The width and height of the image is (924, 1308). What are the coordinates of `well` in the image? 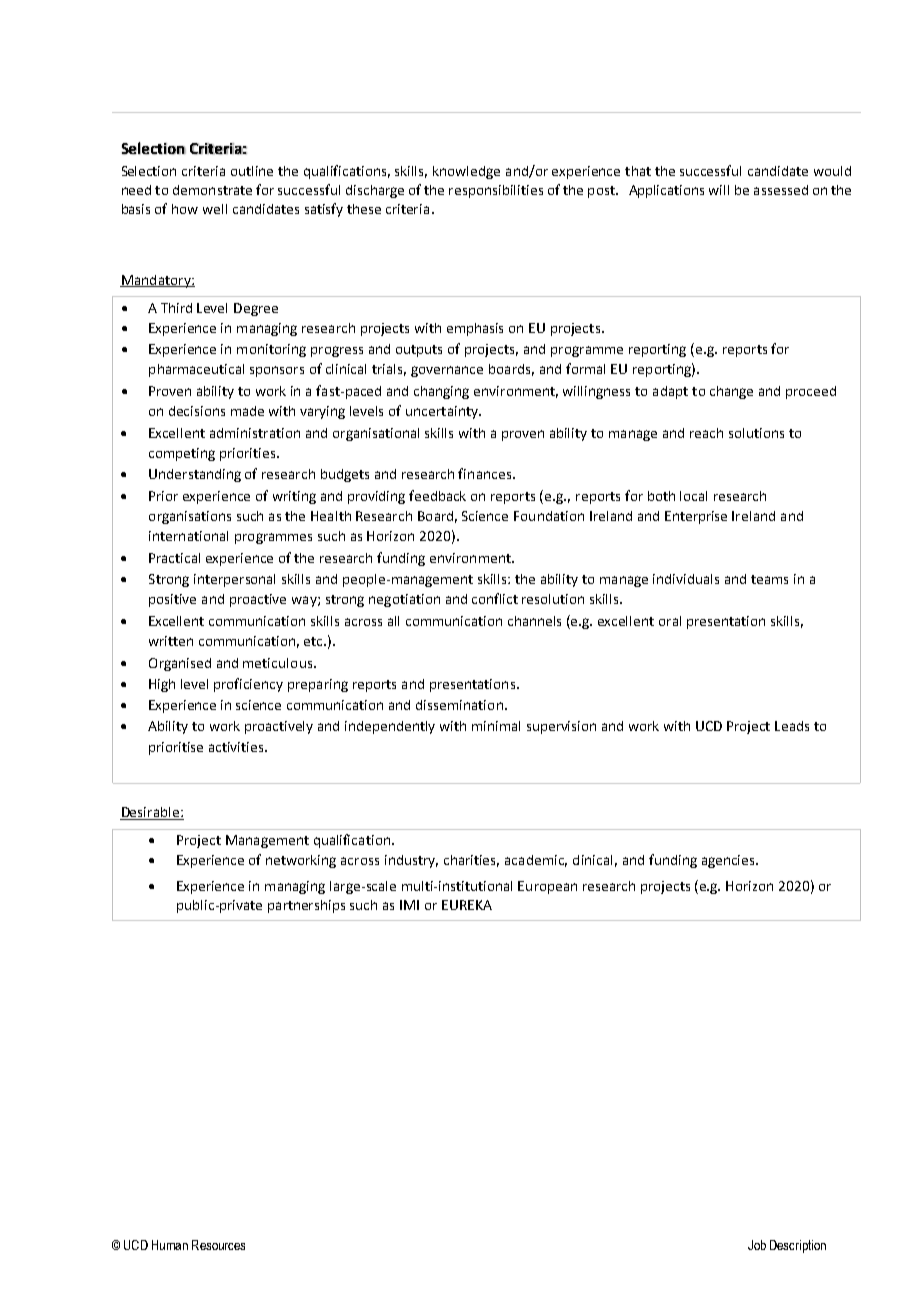 It's located at (215, 209).
